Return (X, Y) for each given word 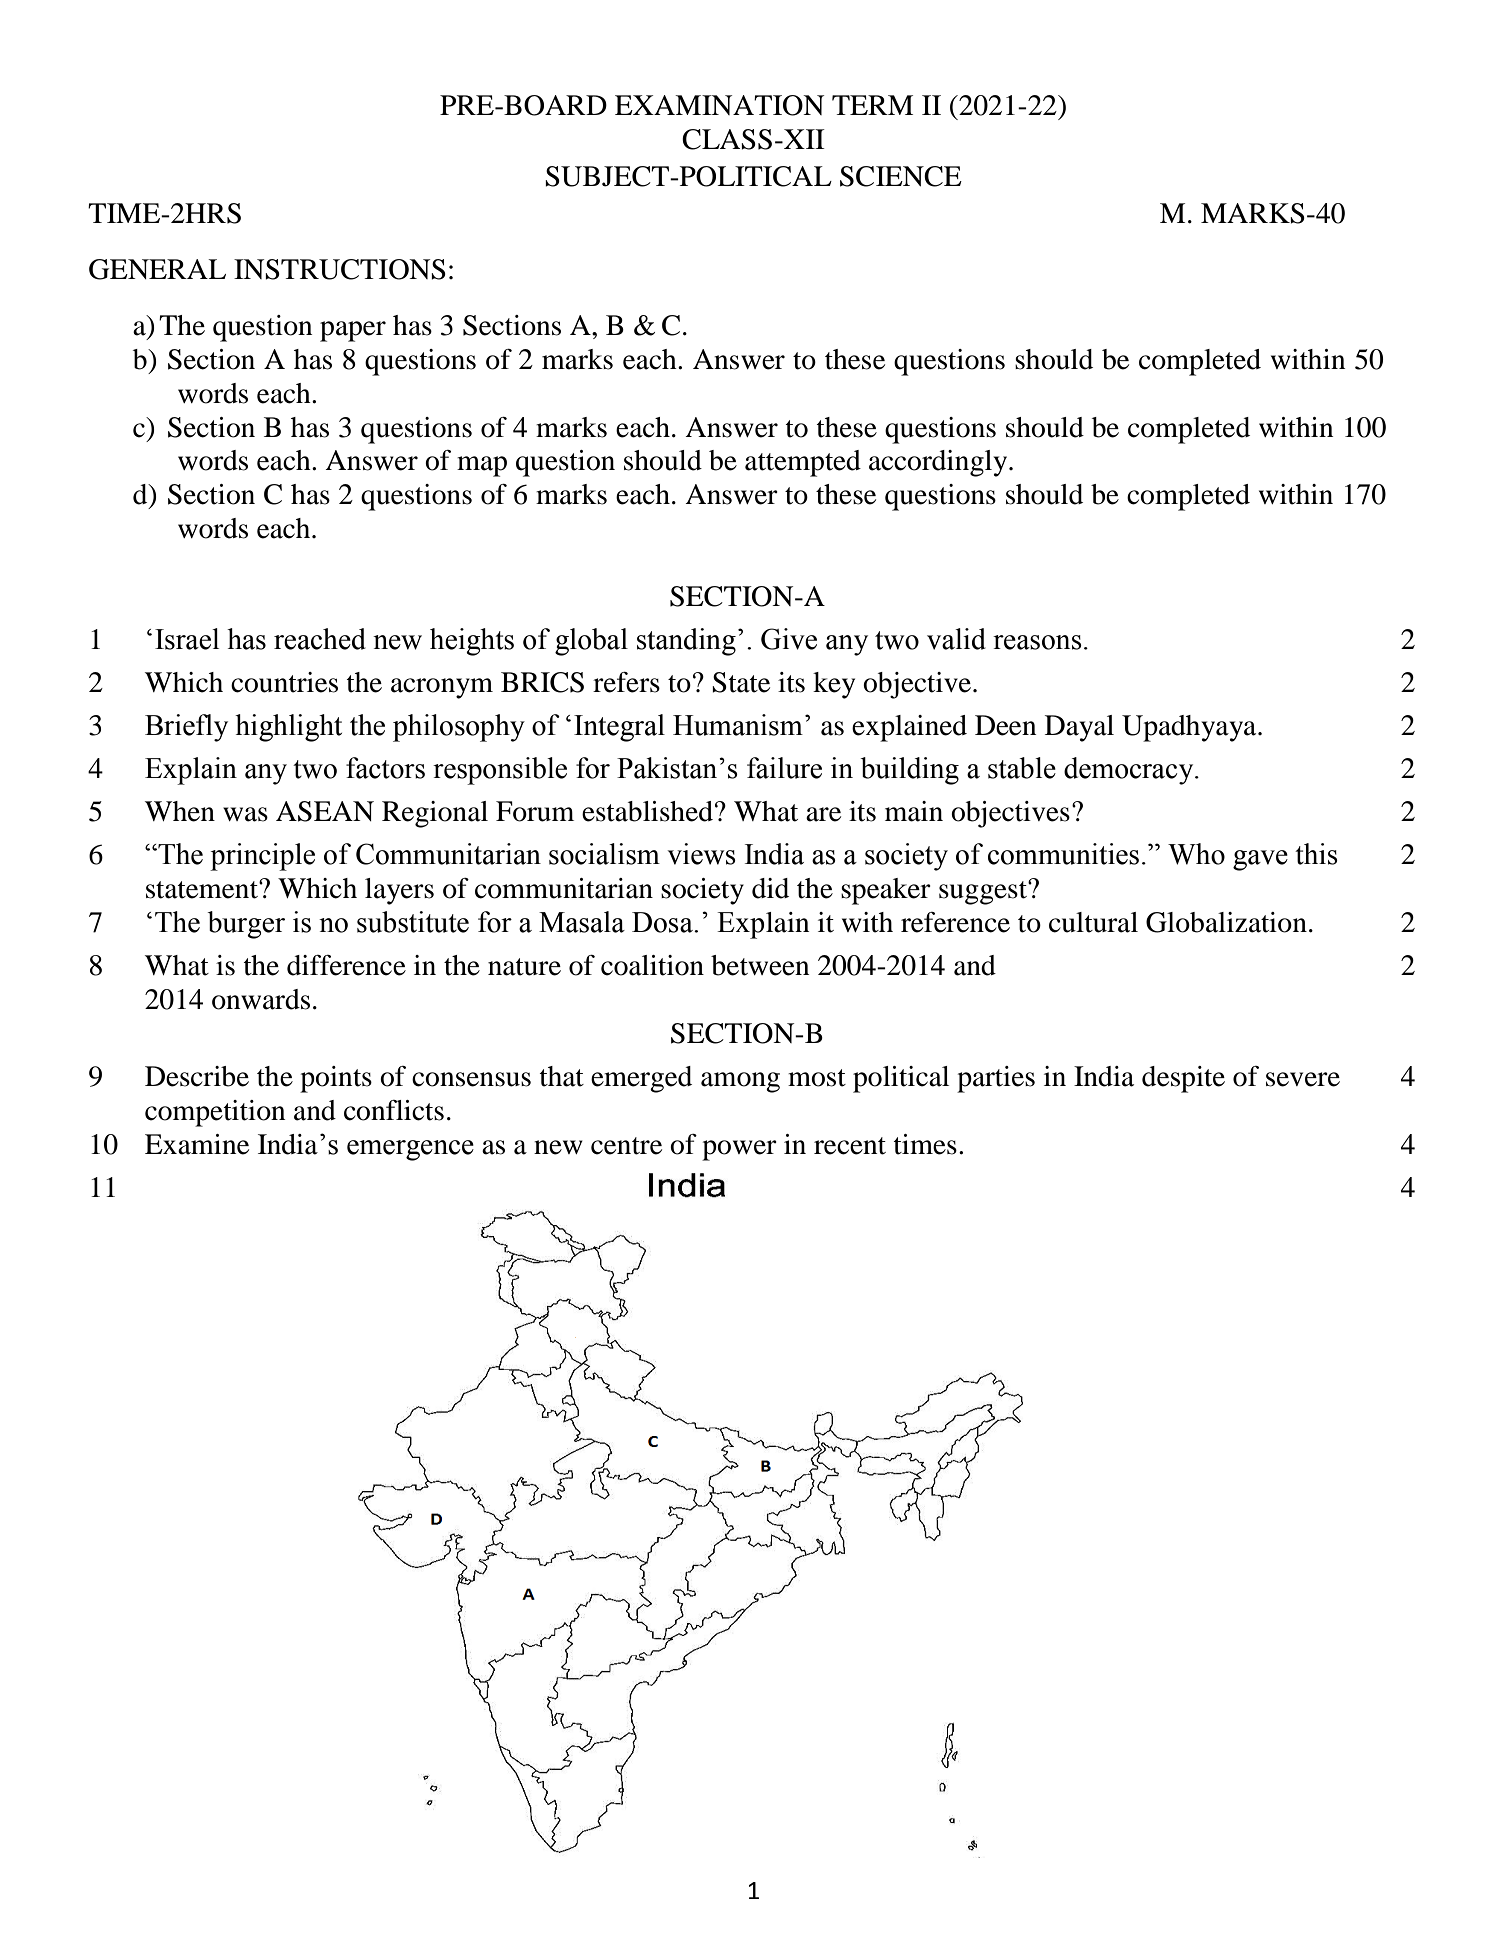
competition (215, 1113)
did (770, 888)
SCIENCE (901, 176)
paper (353, 331)
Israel (187, 639)
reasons (1037, 642)
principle (262, 857)
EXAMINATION (719, 105)
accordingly (939, 463)
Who (1196, 854)
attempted (803, 463)
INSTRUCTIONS (340, 269)
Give (789, 639)
